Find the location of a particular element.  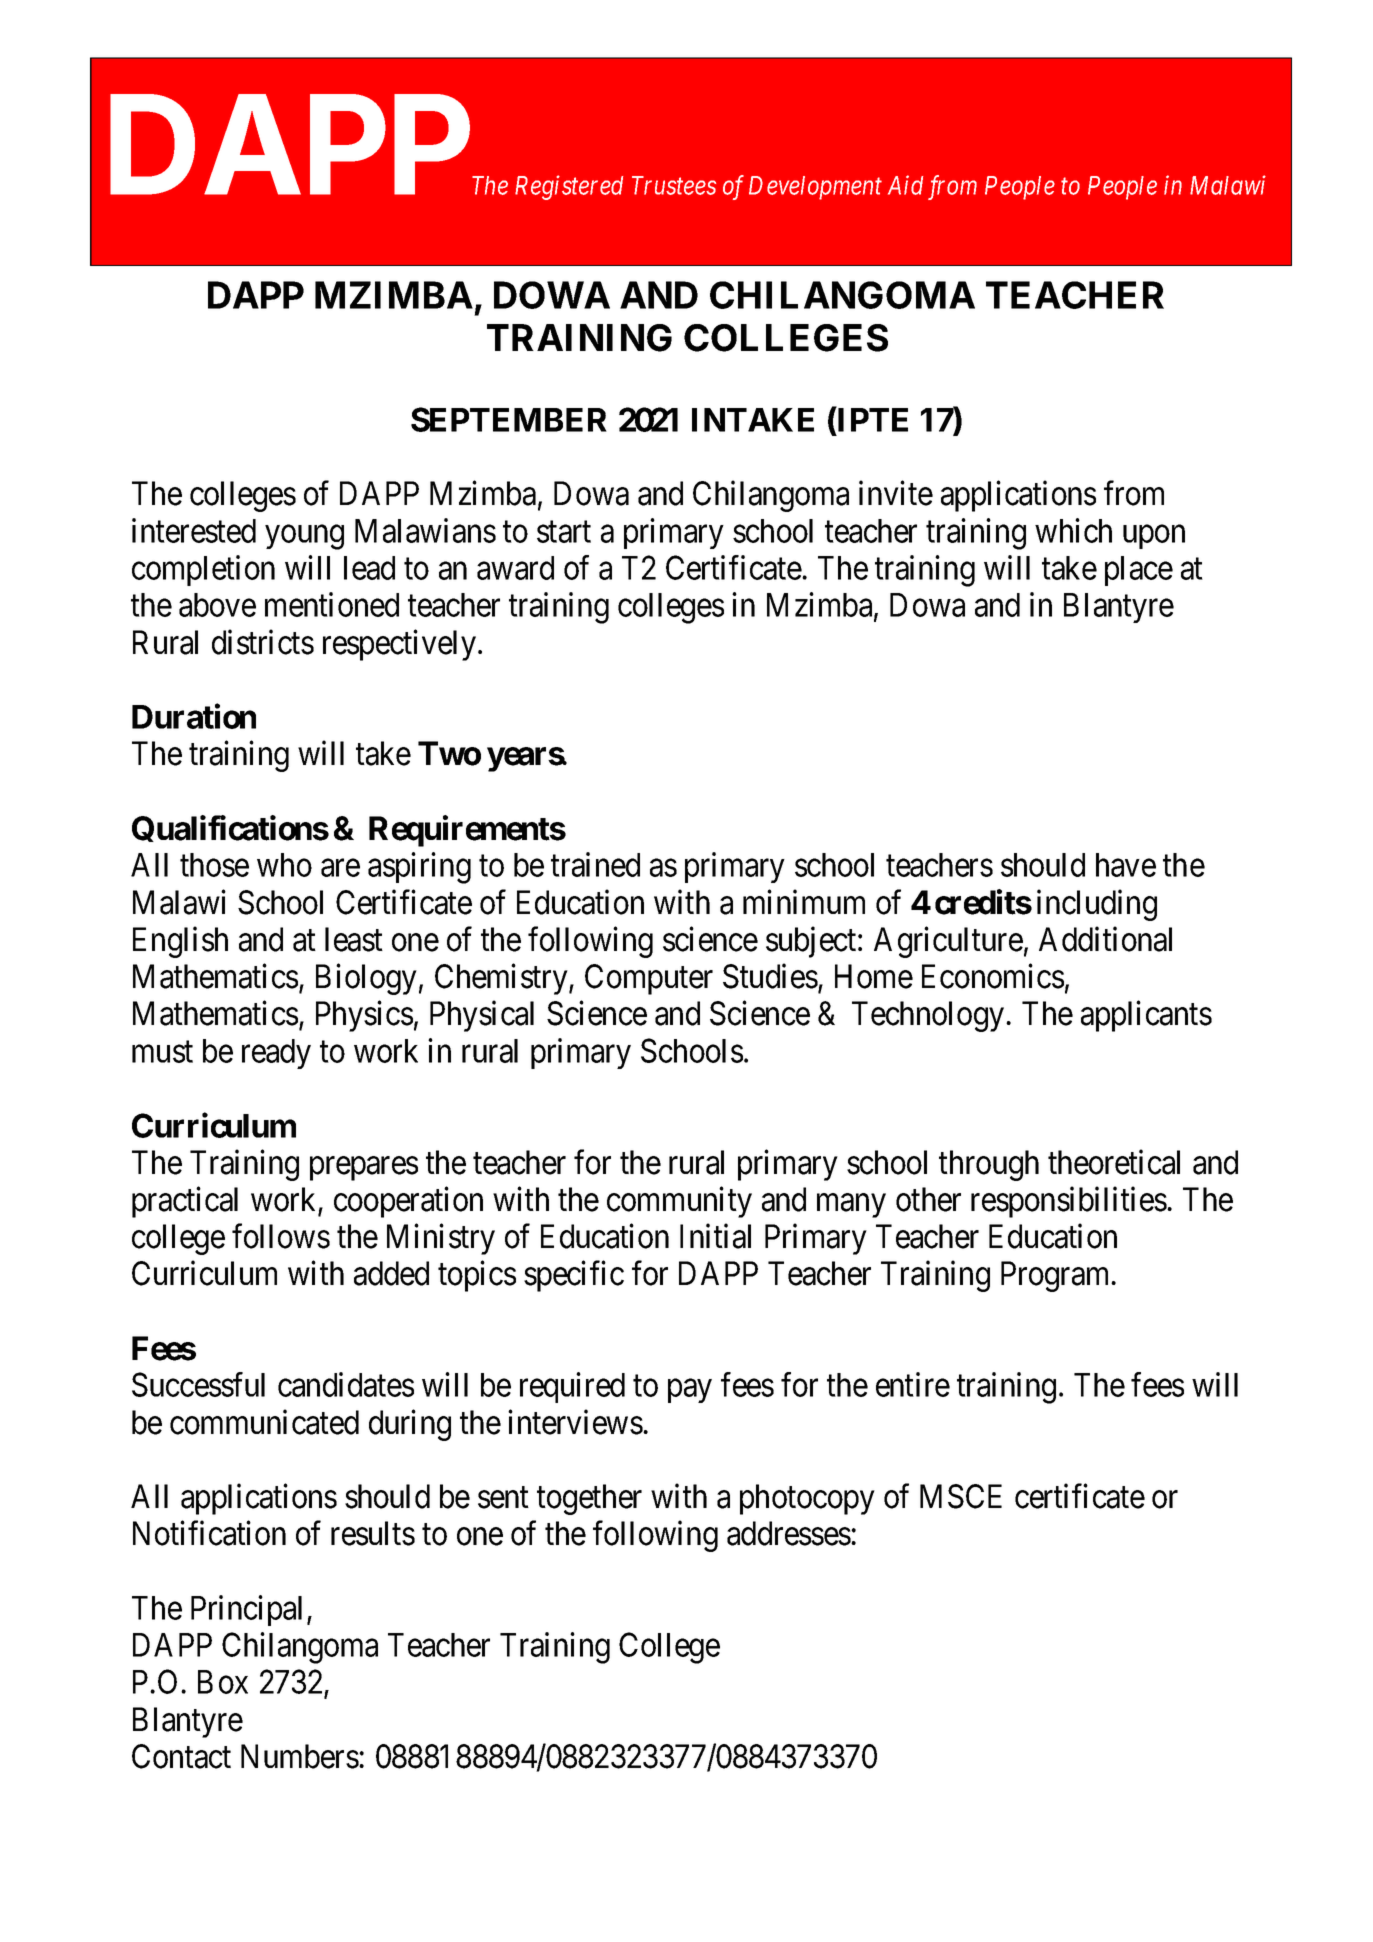

least is located at coordinates (354, 939).
